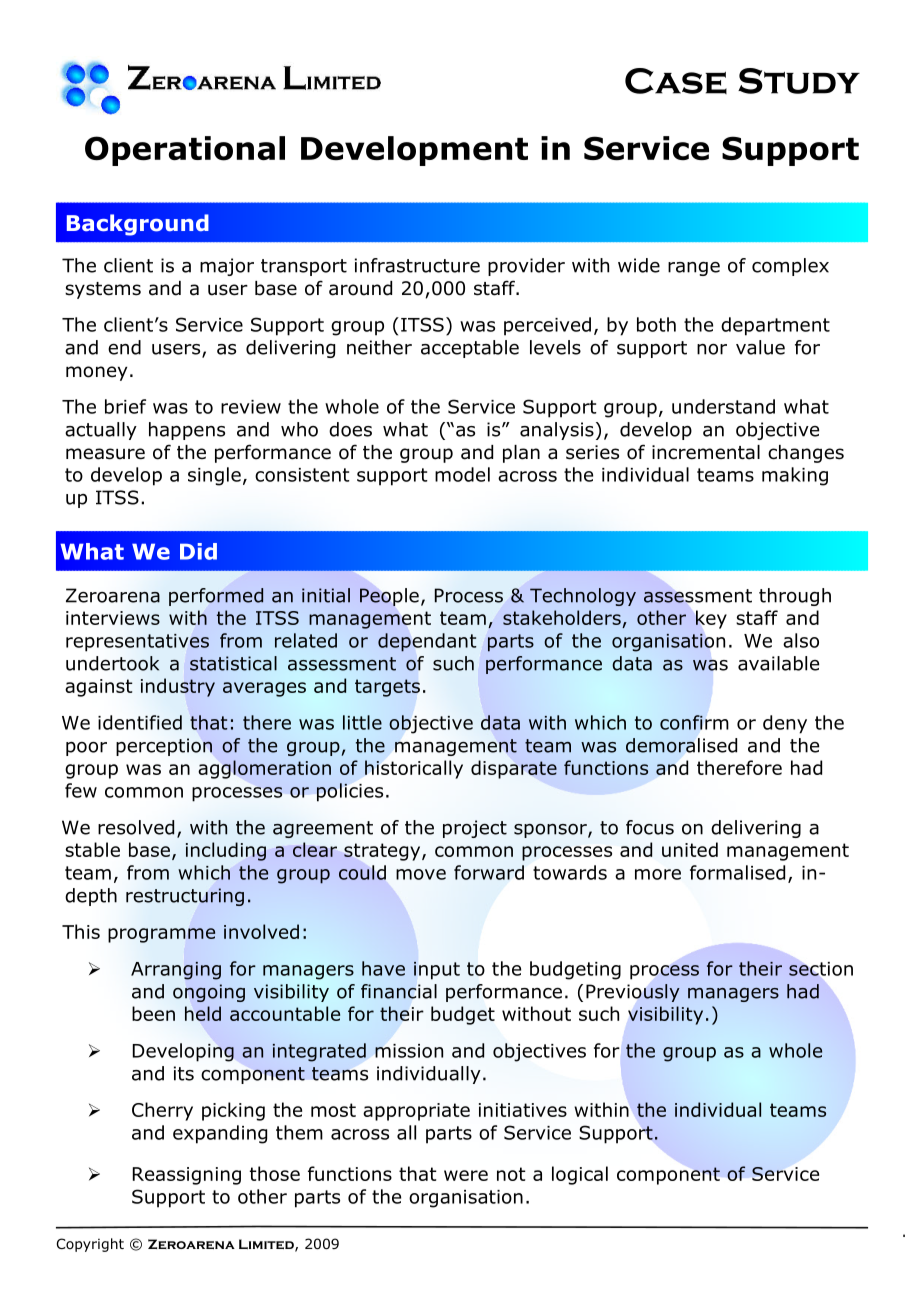  Describe the element at coordinates (706, 452) in the document. I see `incremental` at that location.
